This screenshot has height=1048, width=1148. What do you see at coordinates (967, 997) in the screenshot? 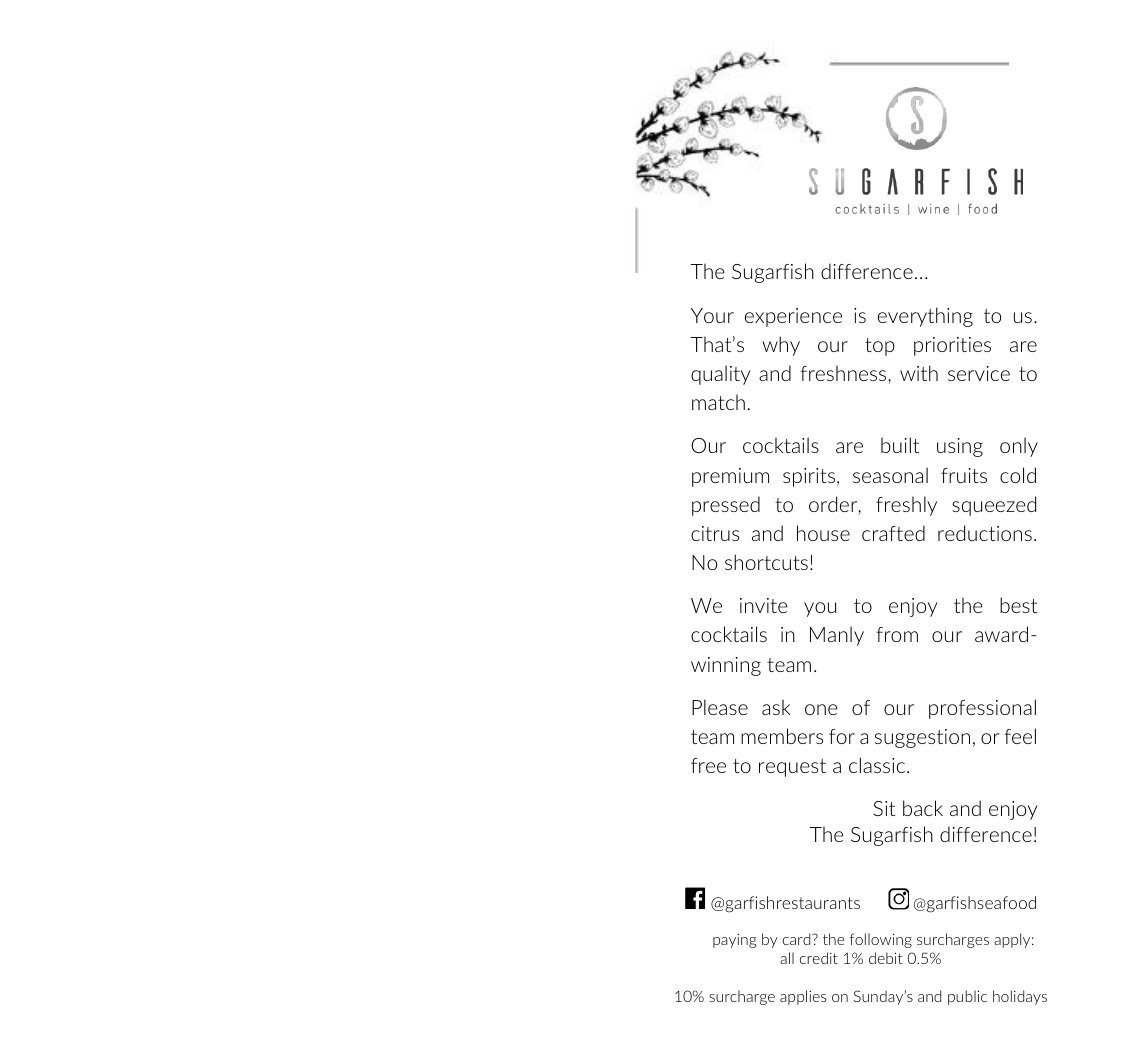
I see `public` at bounding box center [967, 997].
